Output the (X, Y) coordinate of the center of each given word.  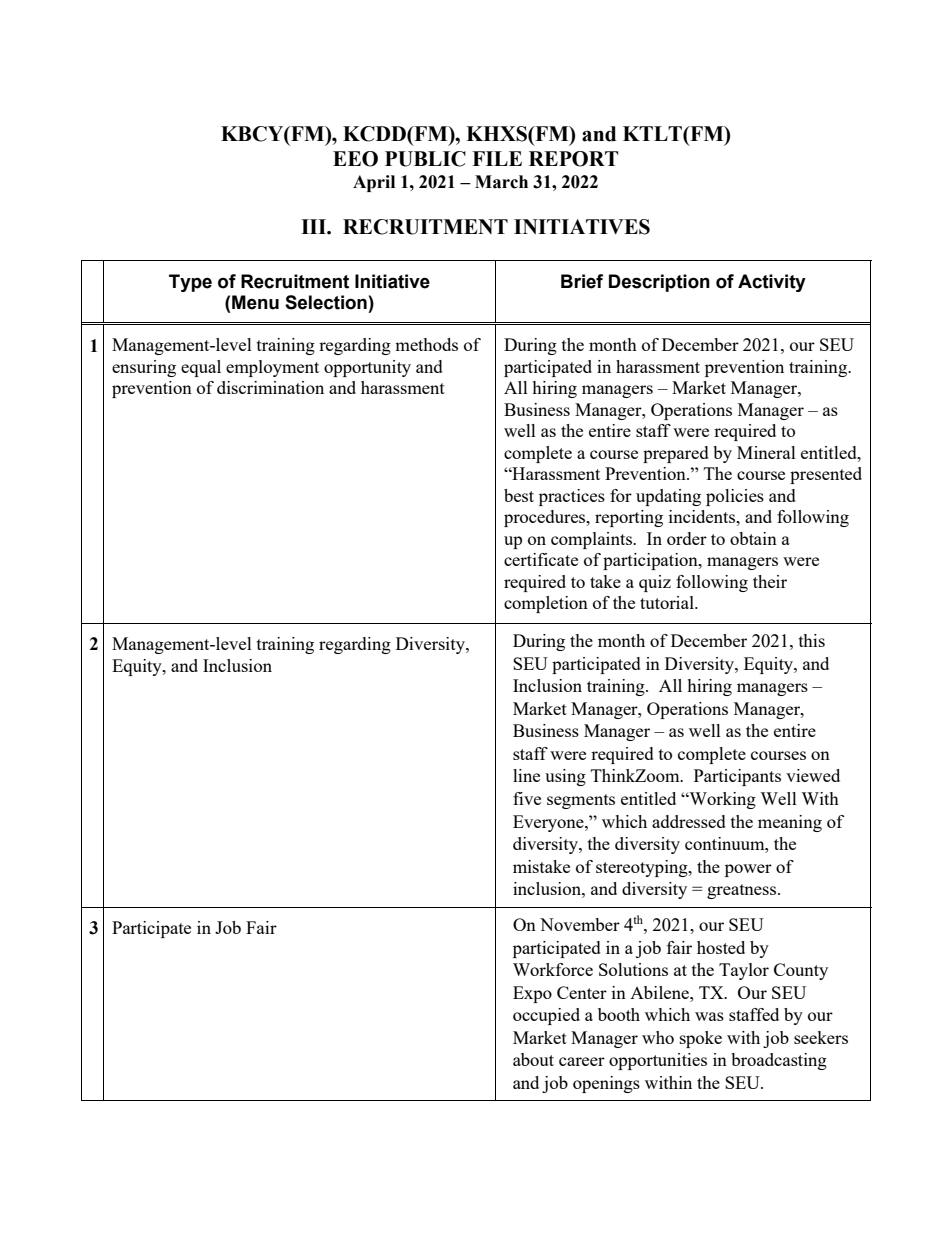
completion (546, 604)
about (533, 1059)
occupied (546, 1016)
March (501, 182)
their (770, 581)
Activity (772, 283)
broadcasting (779, 1061)
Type (190, 283)
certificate (541, 559)
